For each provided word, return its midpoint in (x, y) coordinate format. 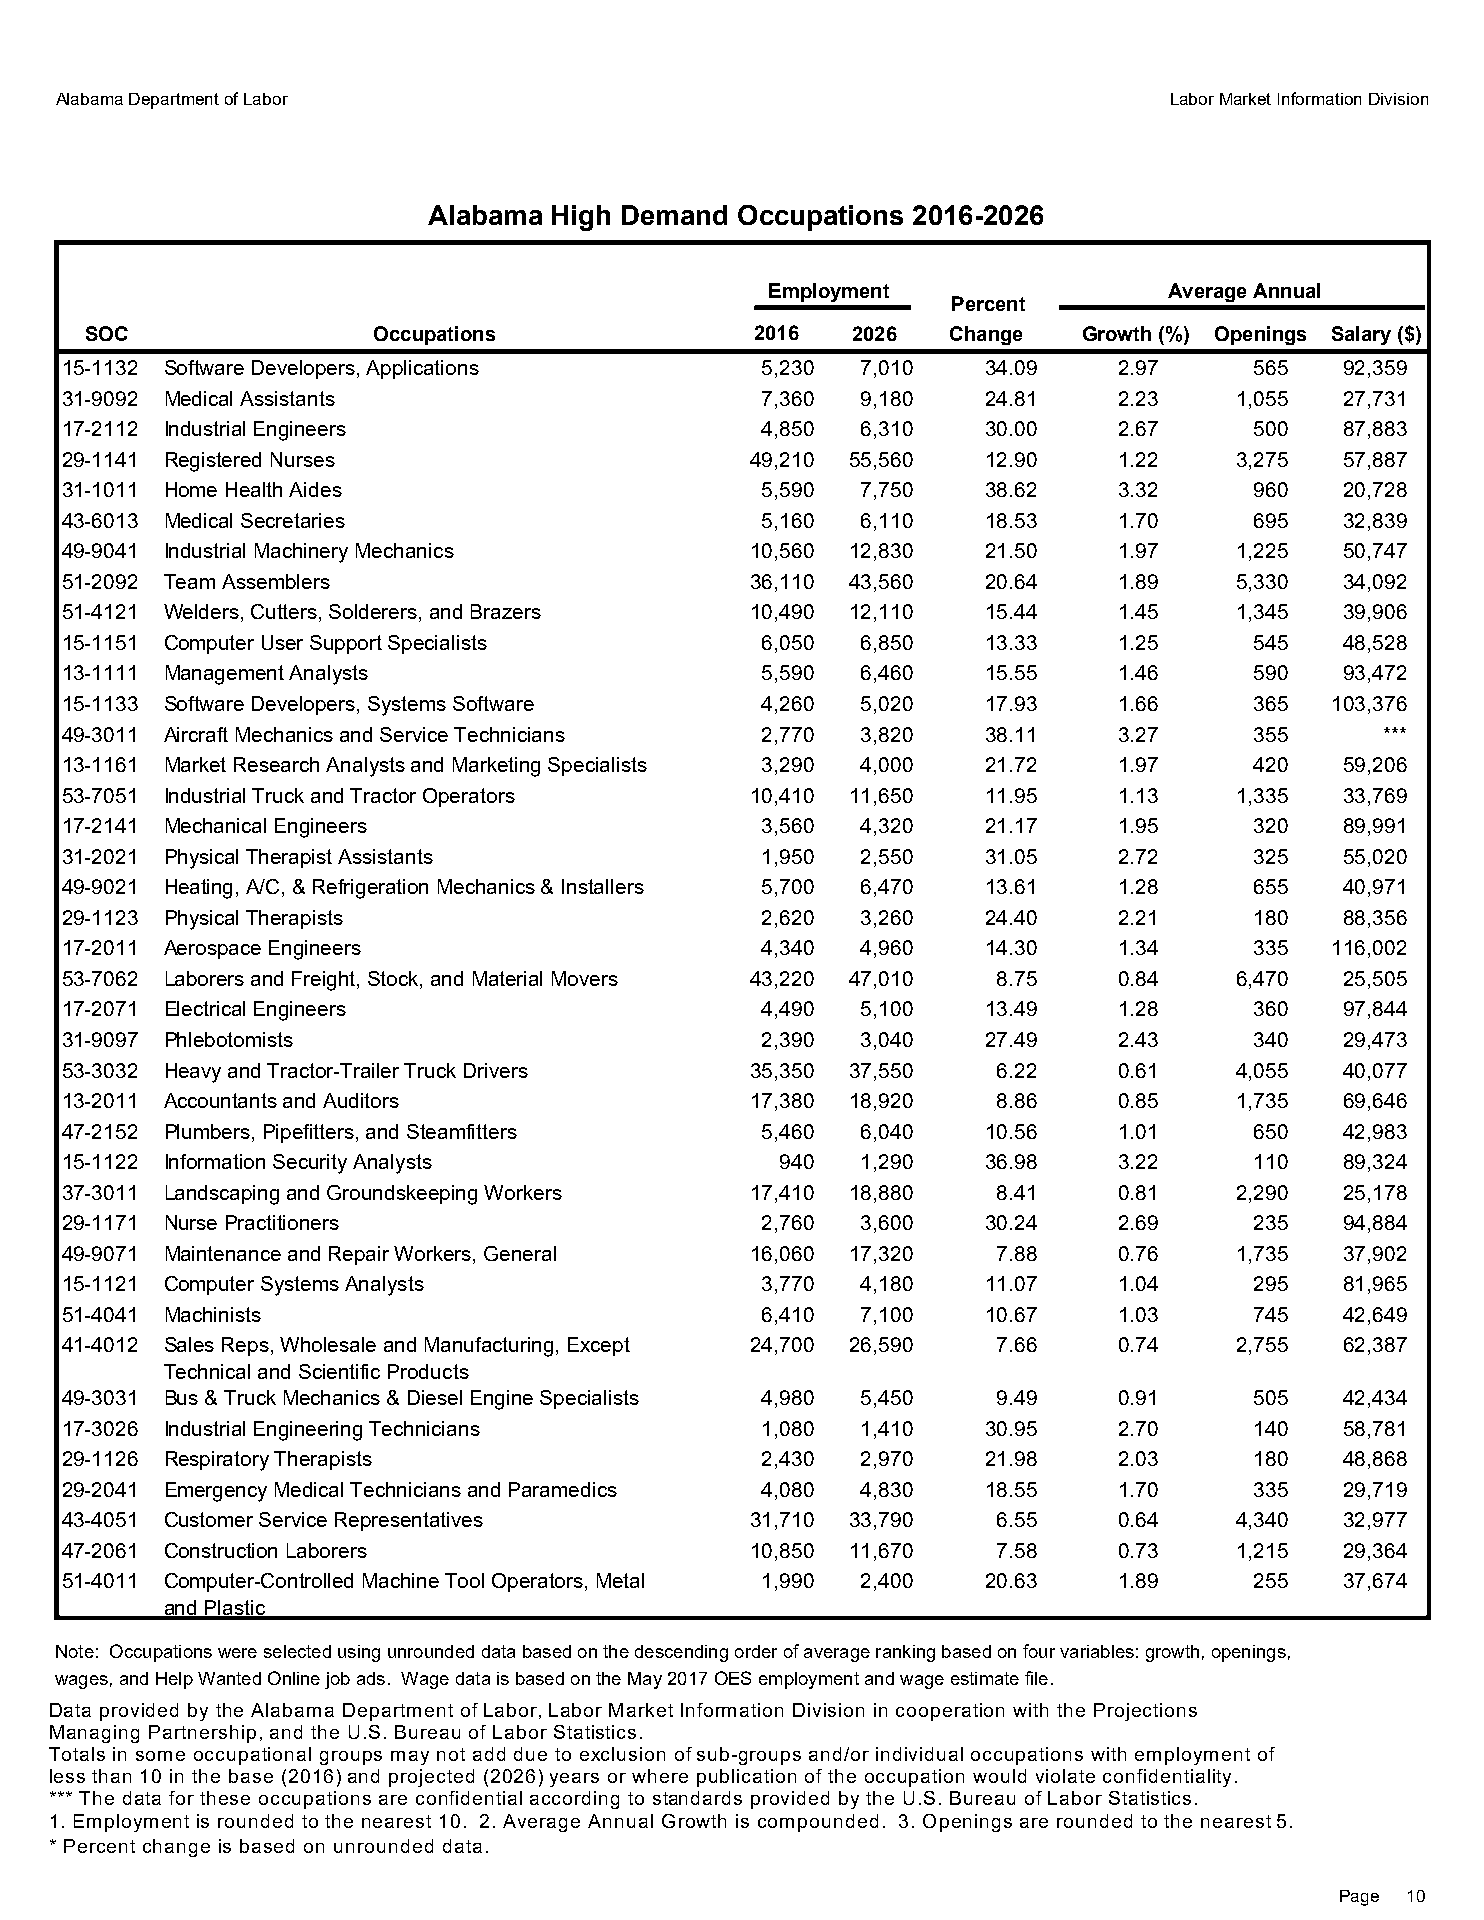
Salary (1361, 335)
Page (1359, 1898)
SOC (107, 333)
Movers (585, 978)
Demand (674, 215)
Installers (603, 886)
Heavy (193, 1073)
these (225, 1798)
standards (697, 1798)
